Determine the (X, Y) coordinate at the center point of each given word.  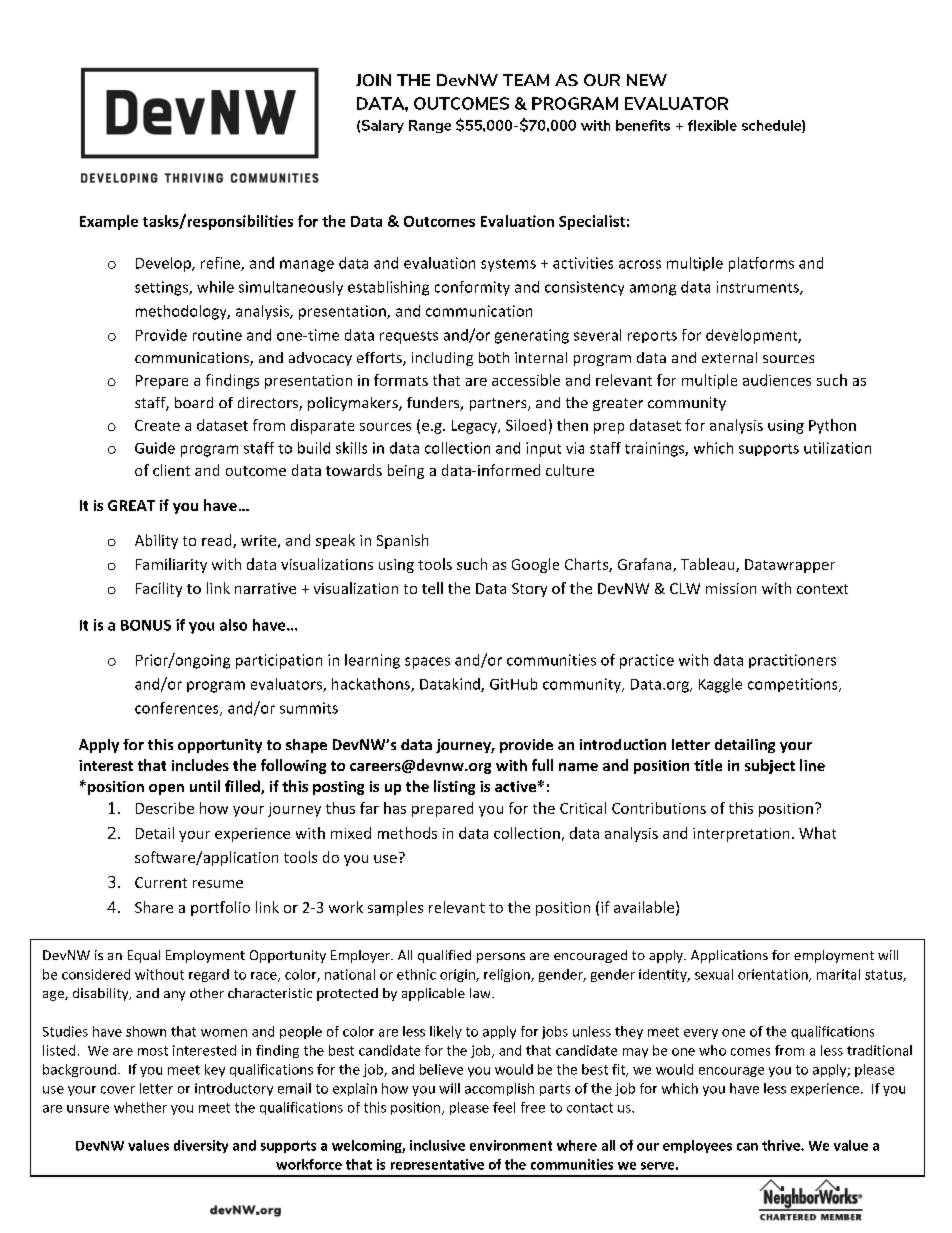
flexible (712, 125)
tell (432, 588)
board (194, 402)
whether (140, 1107)
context (822, 589)
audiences (777, 380)
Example (109, 222)
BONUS (146, 625)
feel (504, 1107)
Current (161, 882)
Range (430, 126)
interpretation (741, 835)
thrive (782, 1145)
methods (407, 833)
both (494, 357)
